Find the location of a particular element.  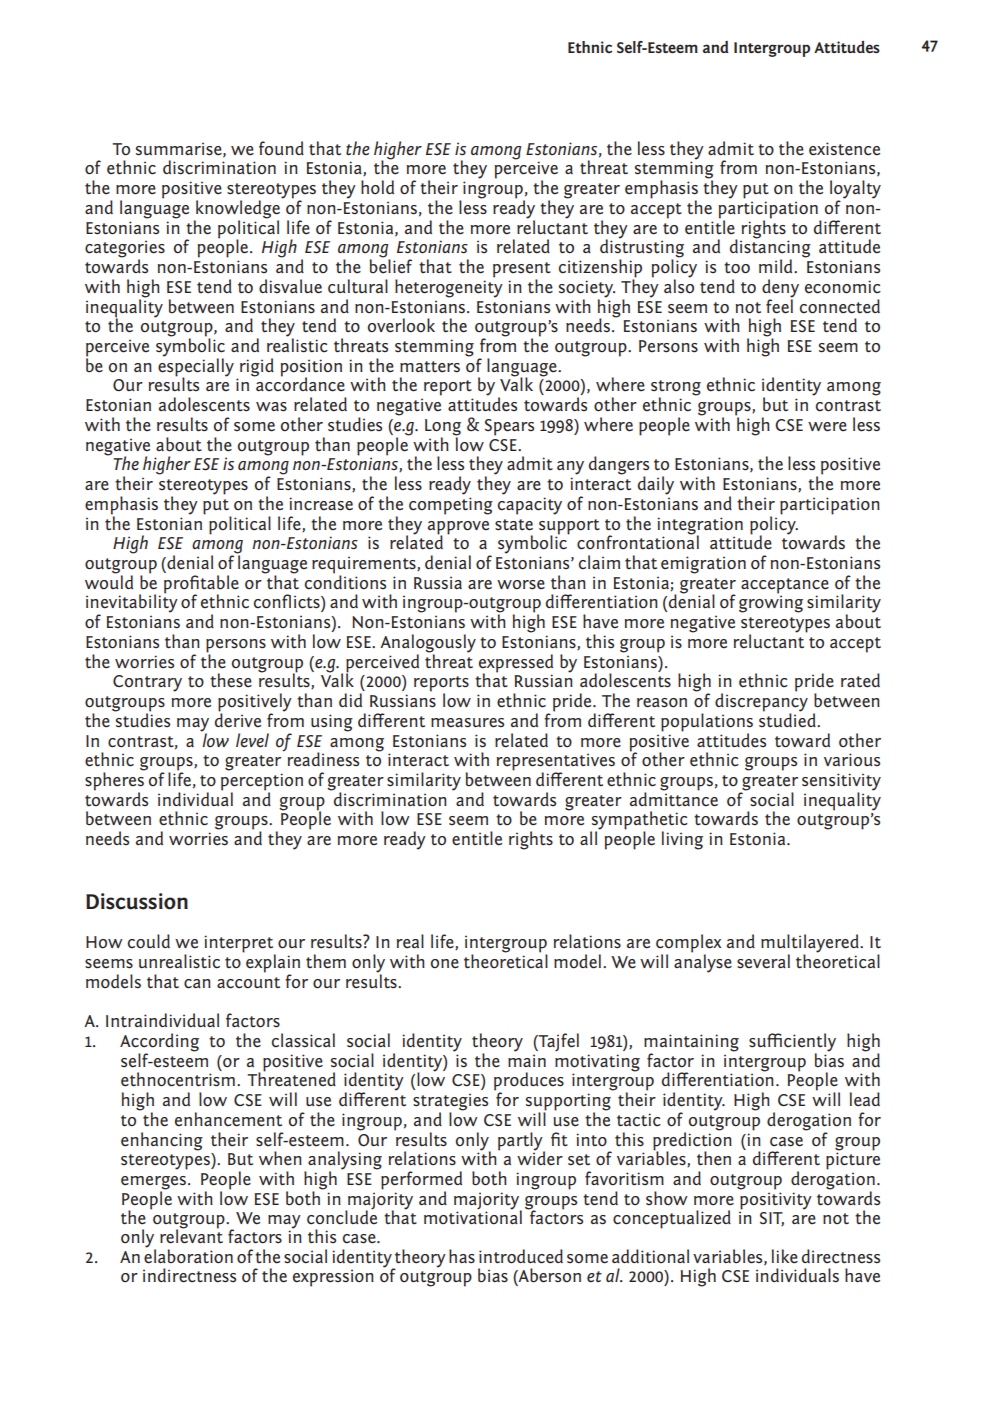

knowledge is located at coordinates (237, 210).
